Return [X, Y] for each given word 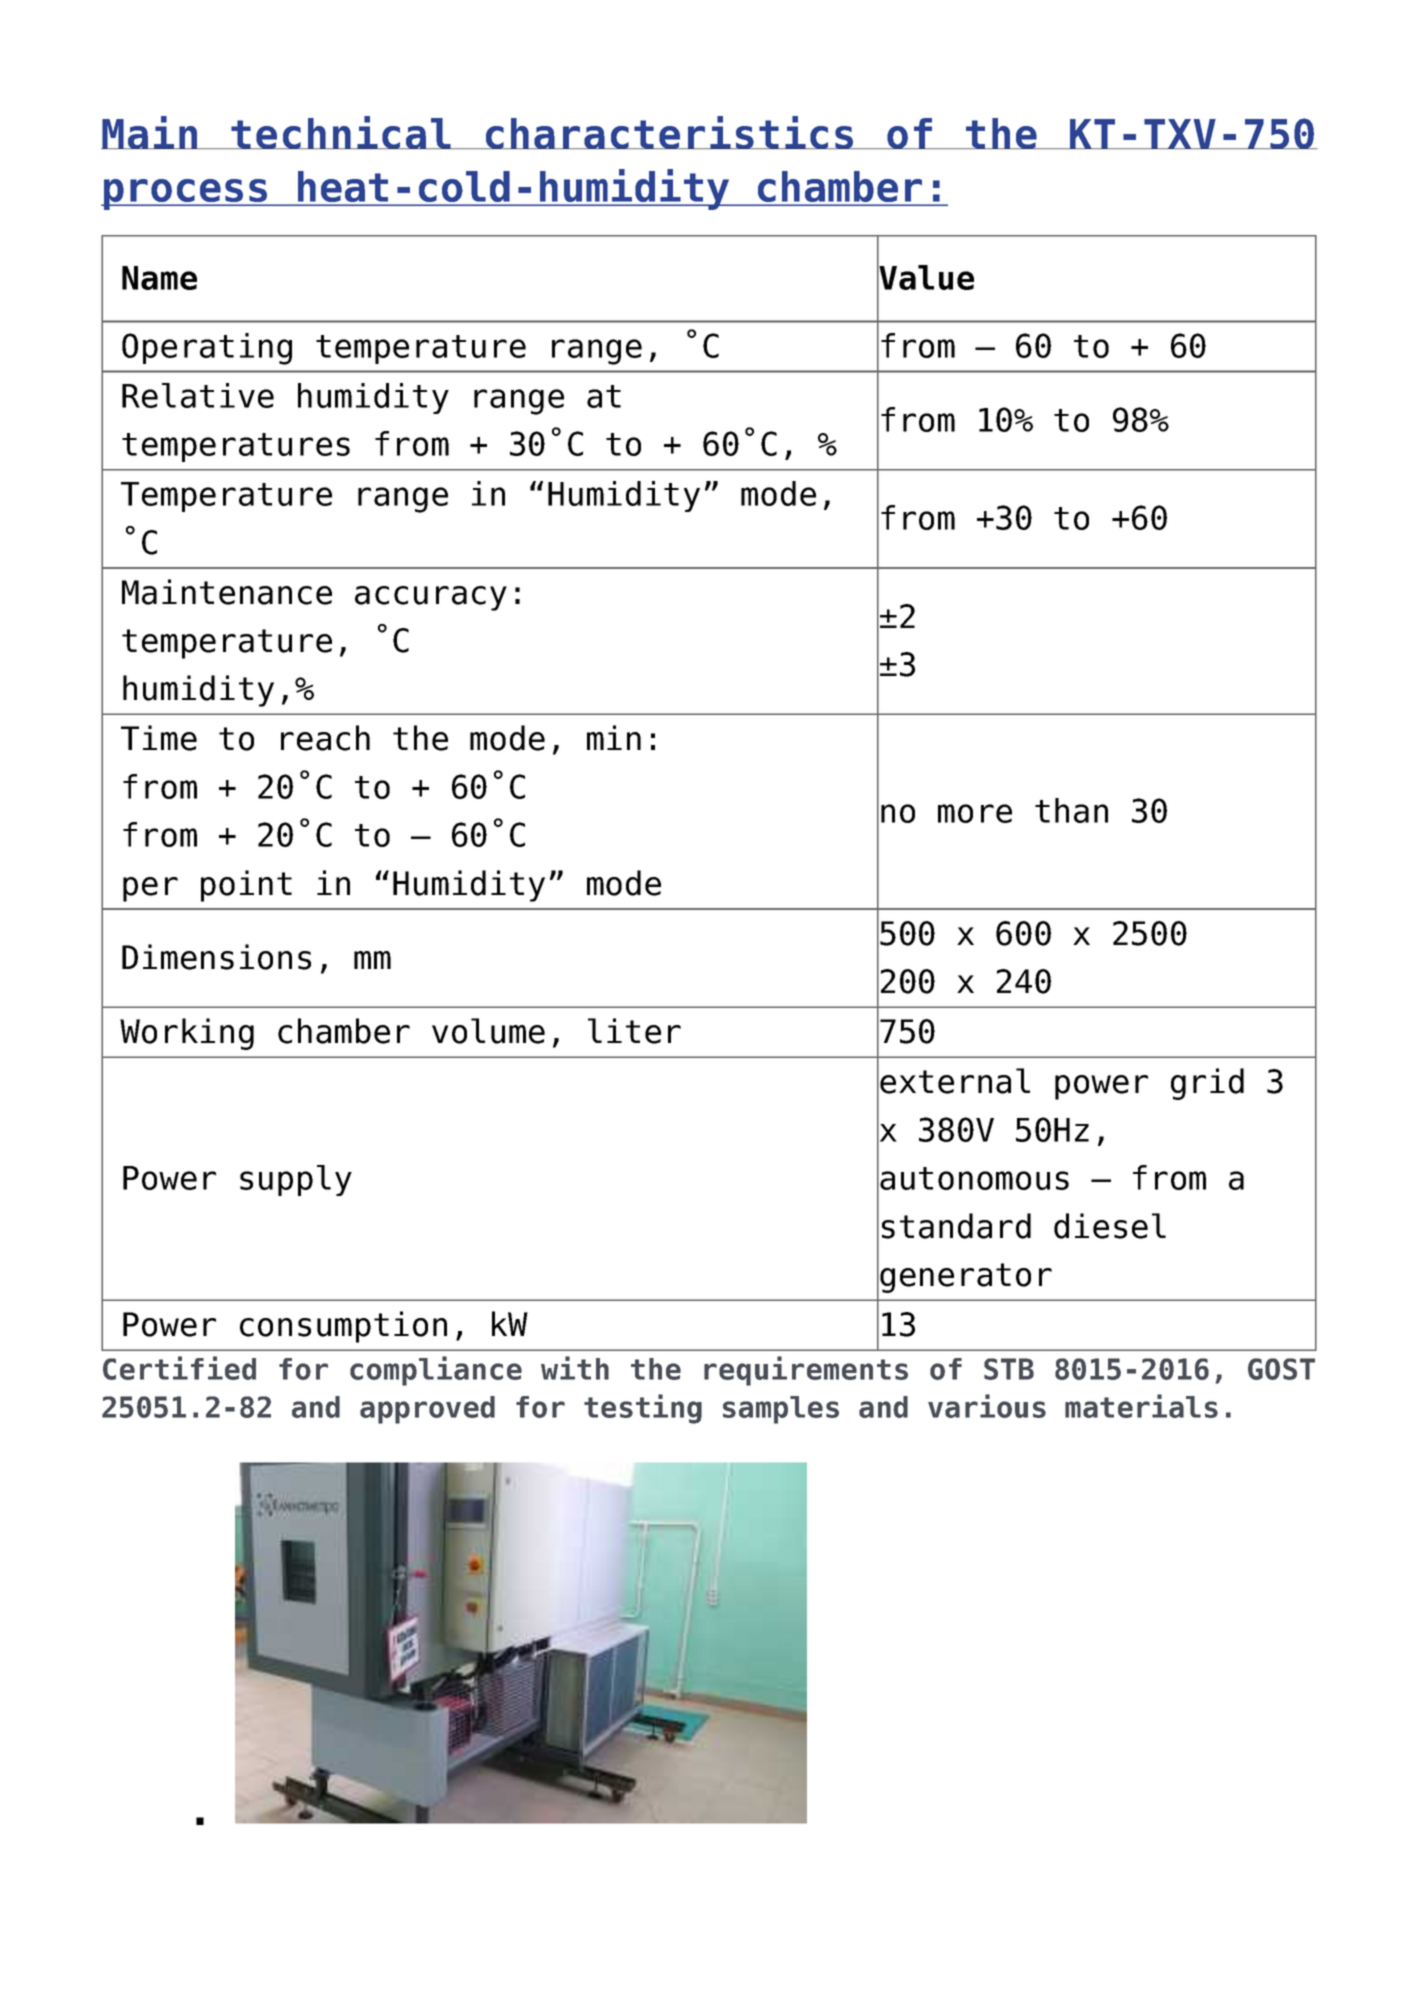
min [614, 737]
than [1071, 810]
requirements [806, 1371]
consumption [343, 1327]
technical [341, 132]
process [186, 194]
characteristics [670, 132]
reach [325, 738]
